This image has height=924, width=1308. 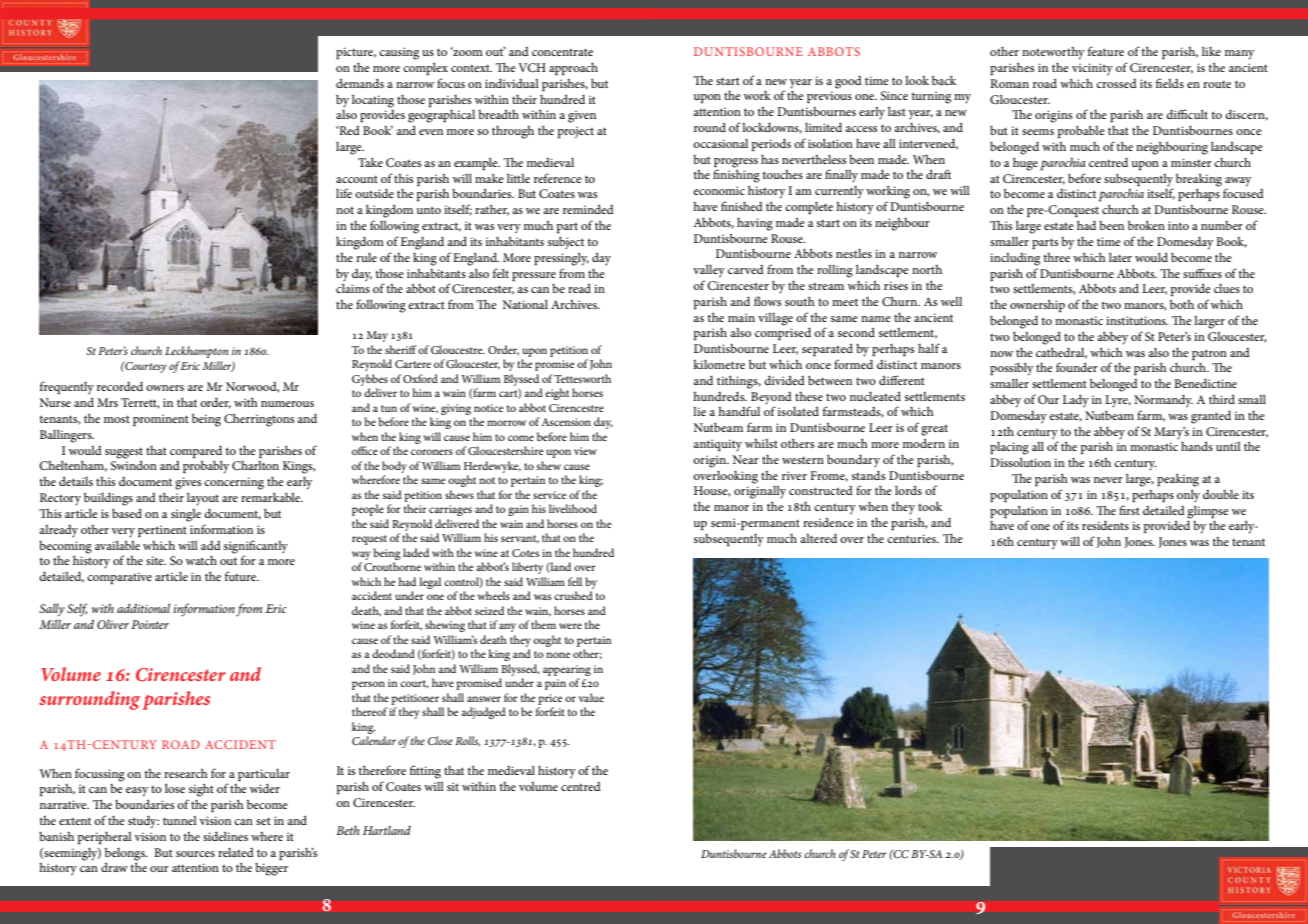 What do you see at coordinates (195, 854) in the image?
I see `sources` at bounding box center [195, 854].
